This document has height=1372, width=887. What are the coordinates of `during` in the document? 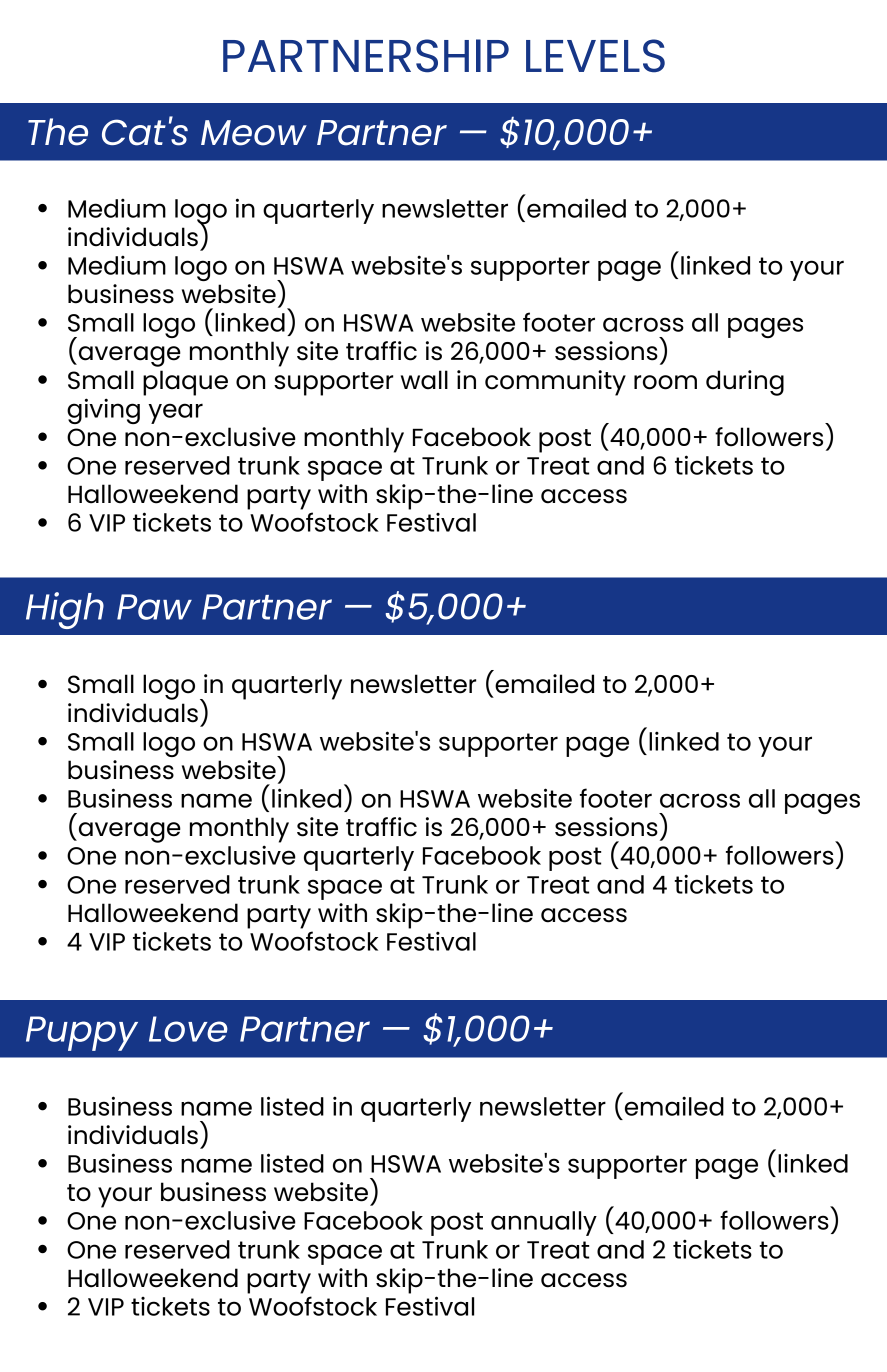 It's located at (745, 383).
